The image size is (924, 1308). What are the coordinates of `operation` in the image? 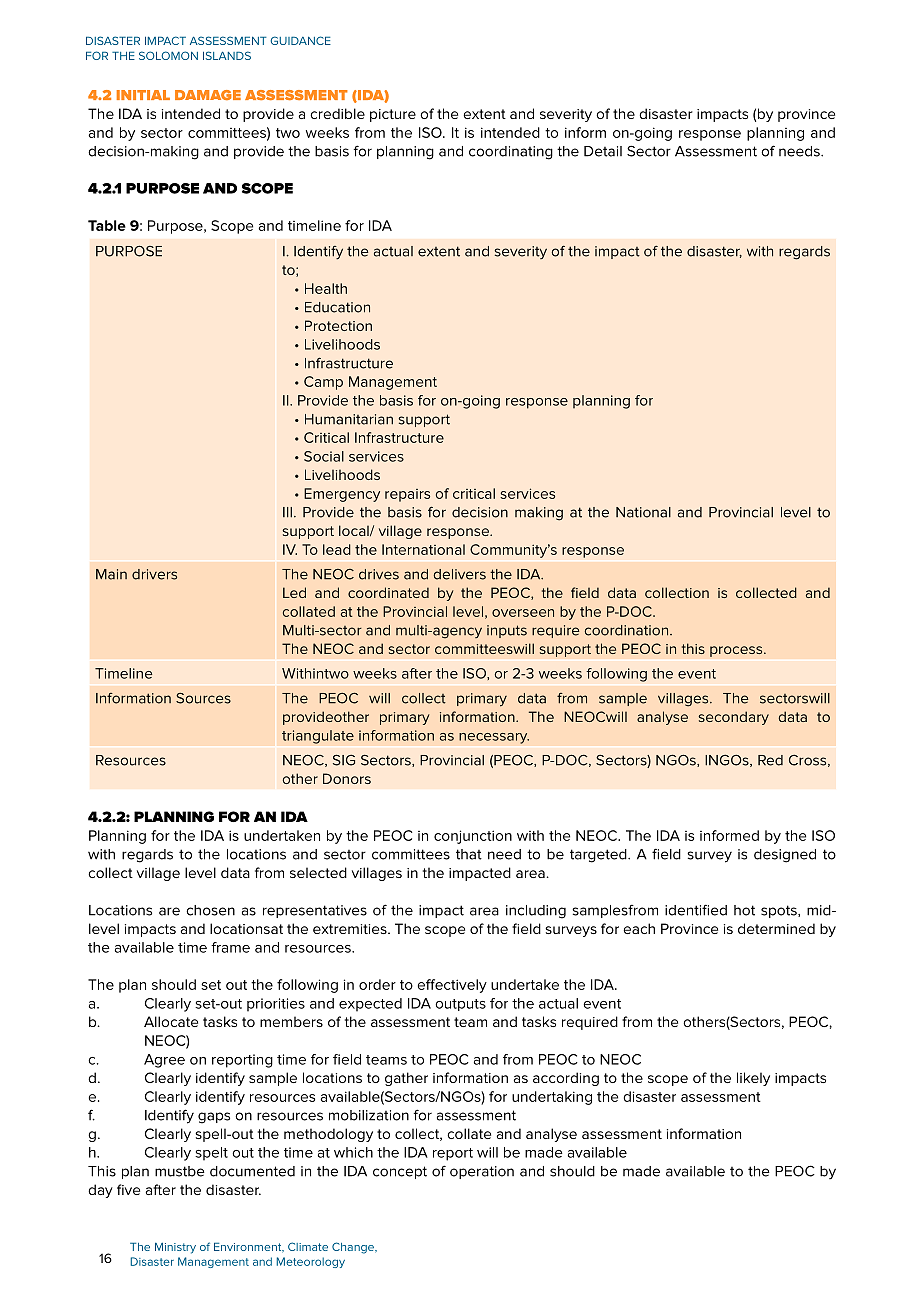 It's located at (482, 1172).
